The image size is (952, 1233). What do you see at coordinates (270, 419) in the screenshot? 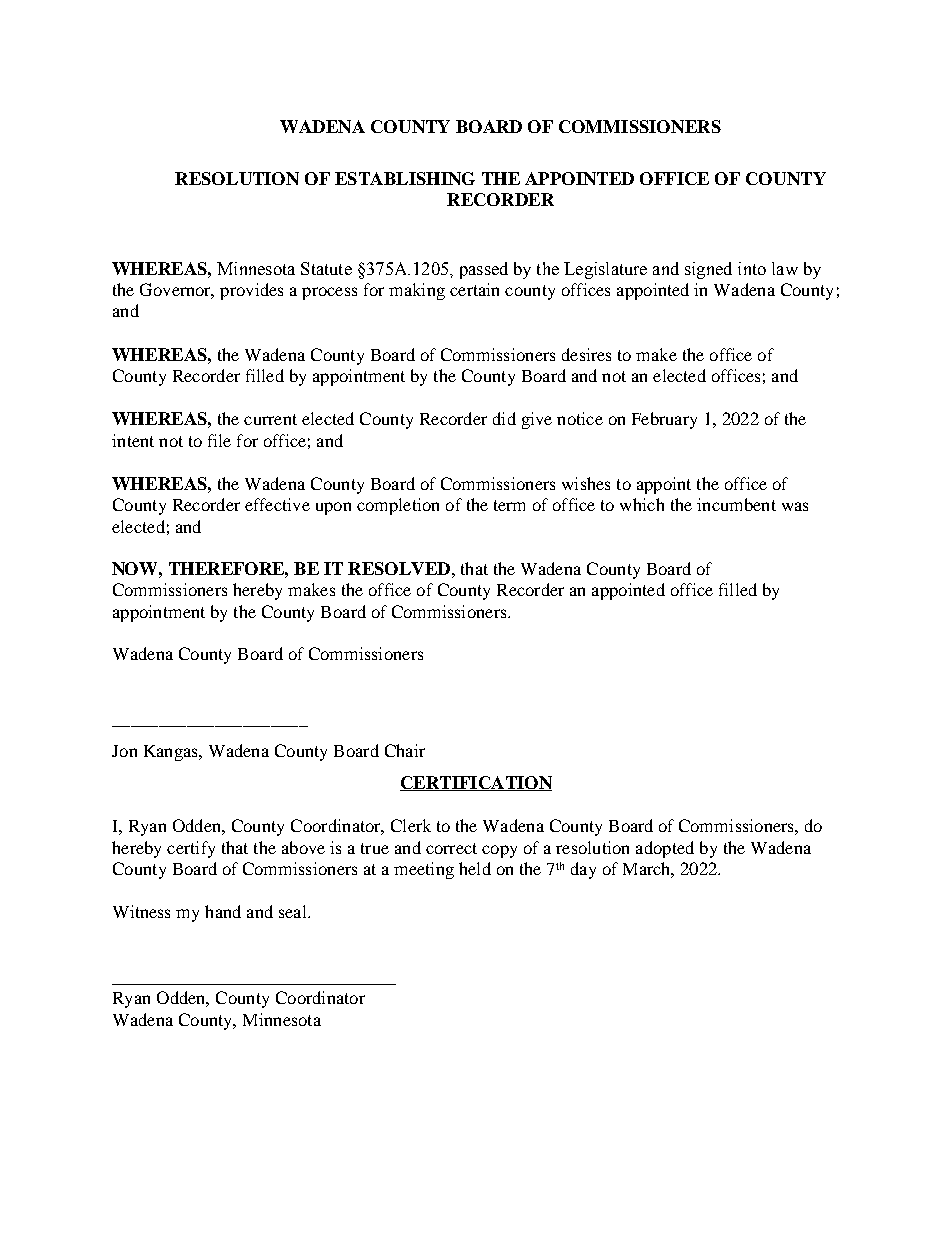
I see `current` at bounding box center [270, 419].
